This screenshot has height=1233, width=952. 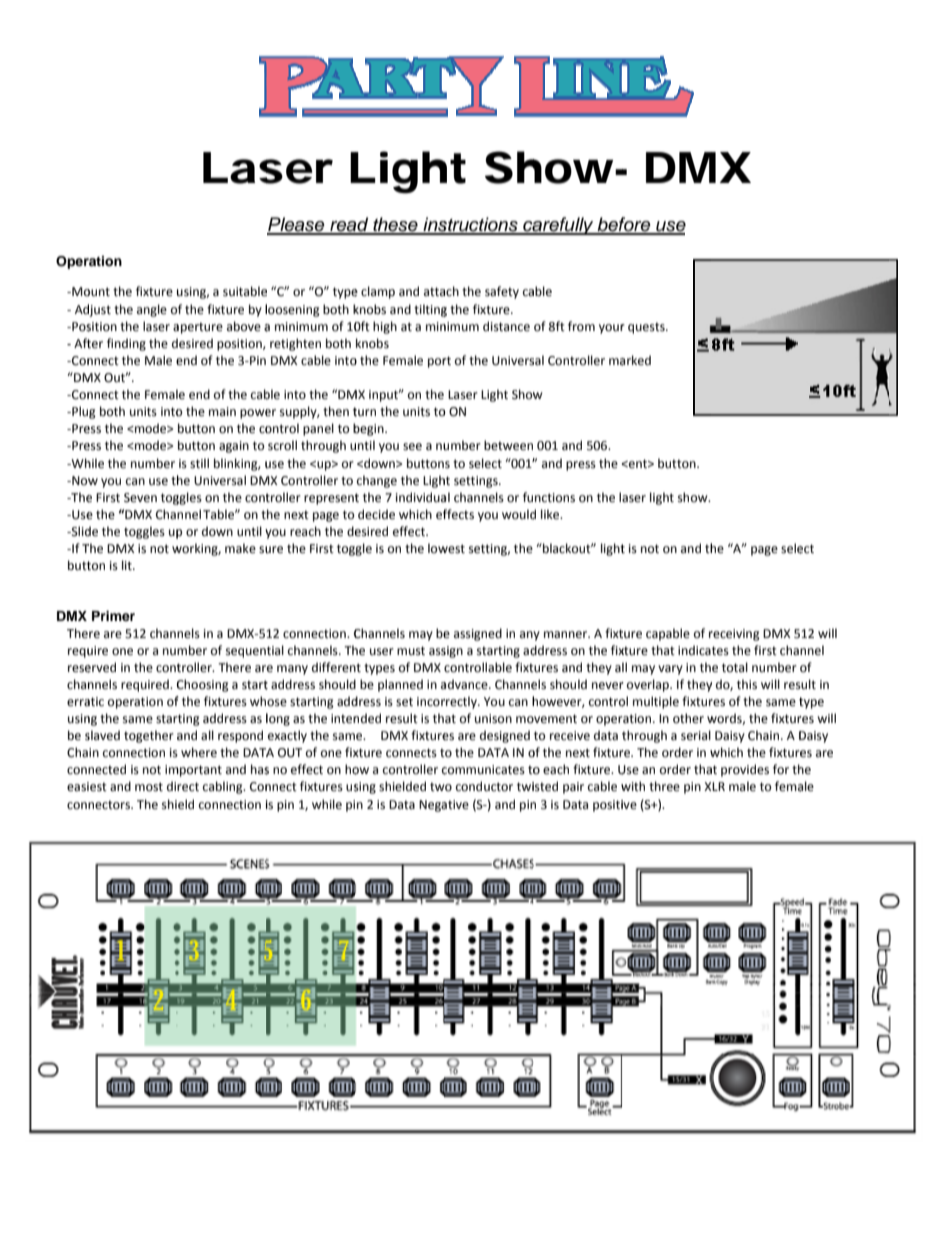 What do you see at coordinates (395, 225) in the screenshot?
I see `these` at bounding box center [395, 225].
